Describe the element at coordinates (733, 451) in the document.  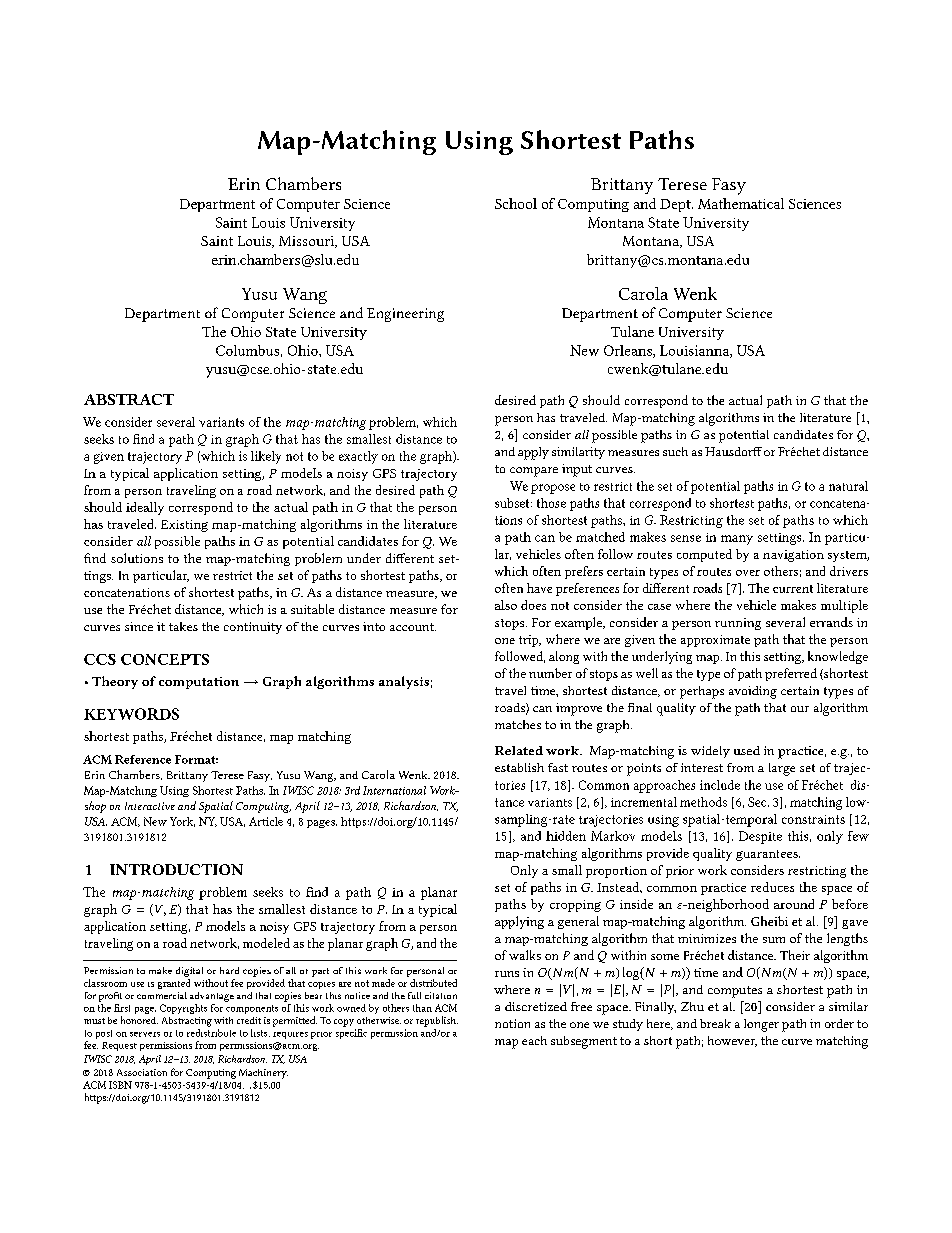
I see `Hausdorff` at that location.
